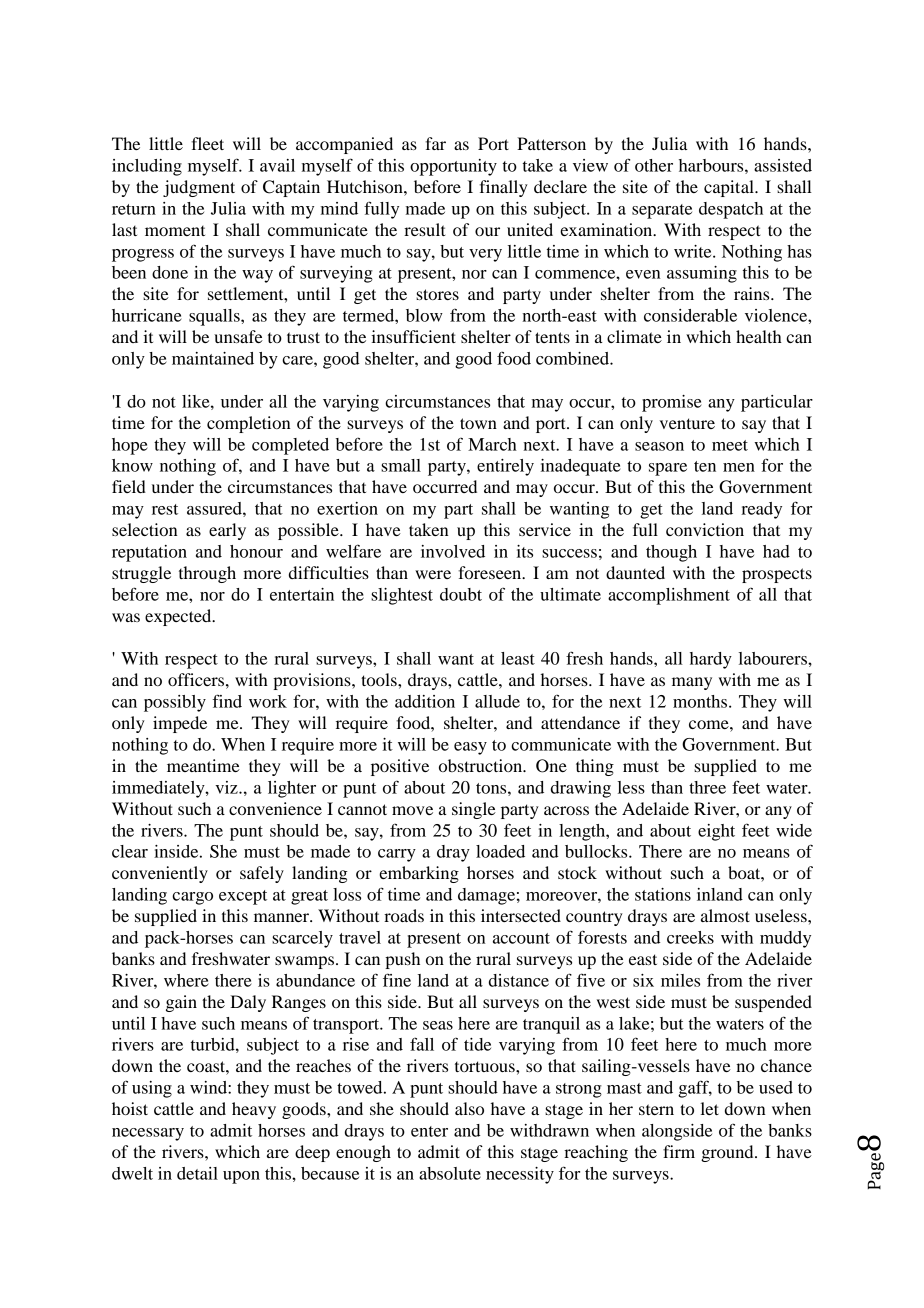 This document has width=924, height=1308. Describe the element at coordinates (227, 701) in the document. I see `find` at that location.
